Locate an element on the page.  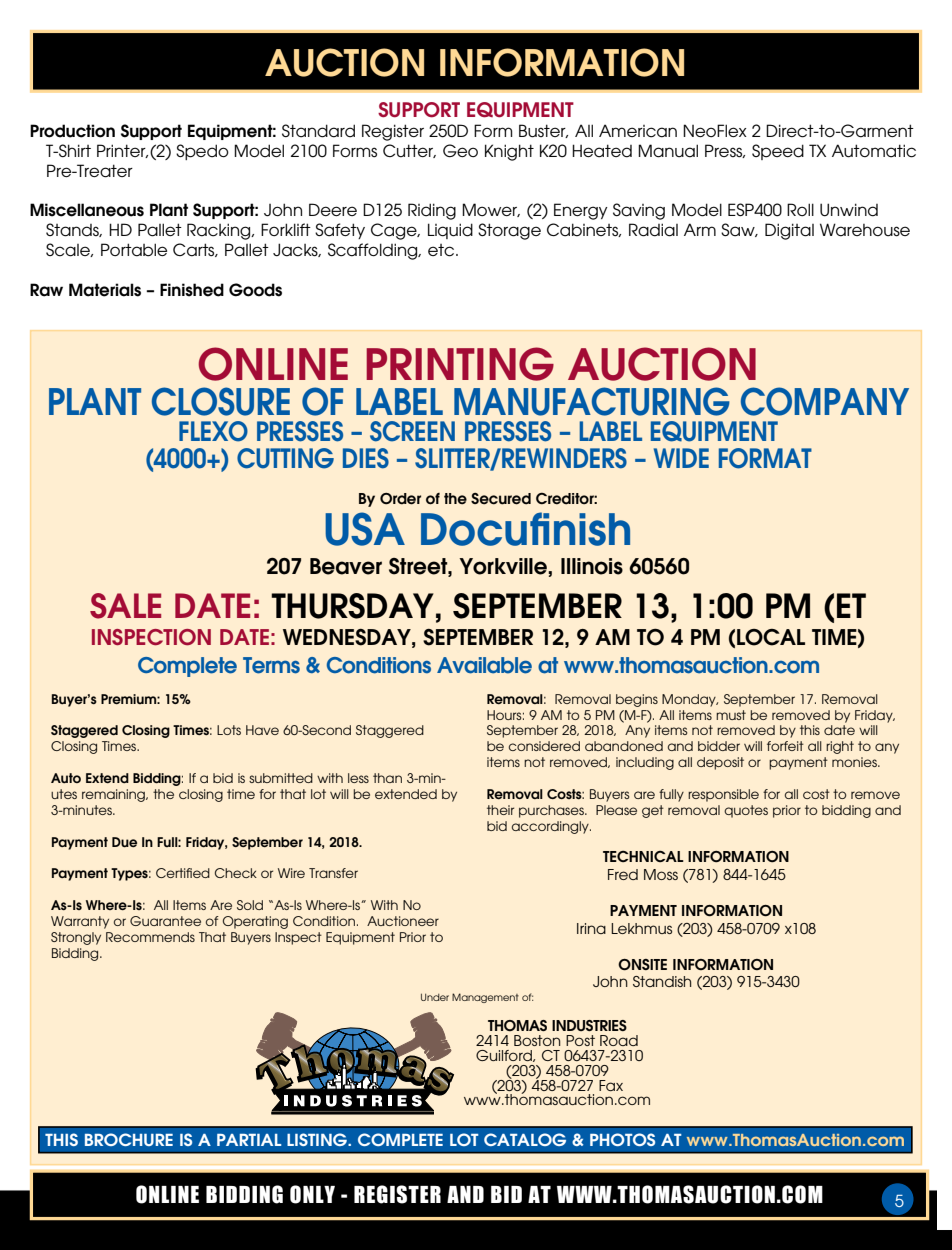
Production is located at coordinates (72, 131).
